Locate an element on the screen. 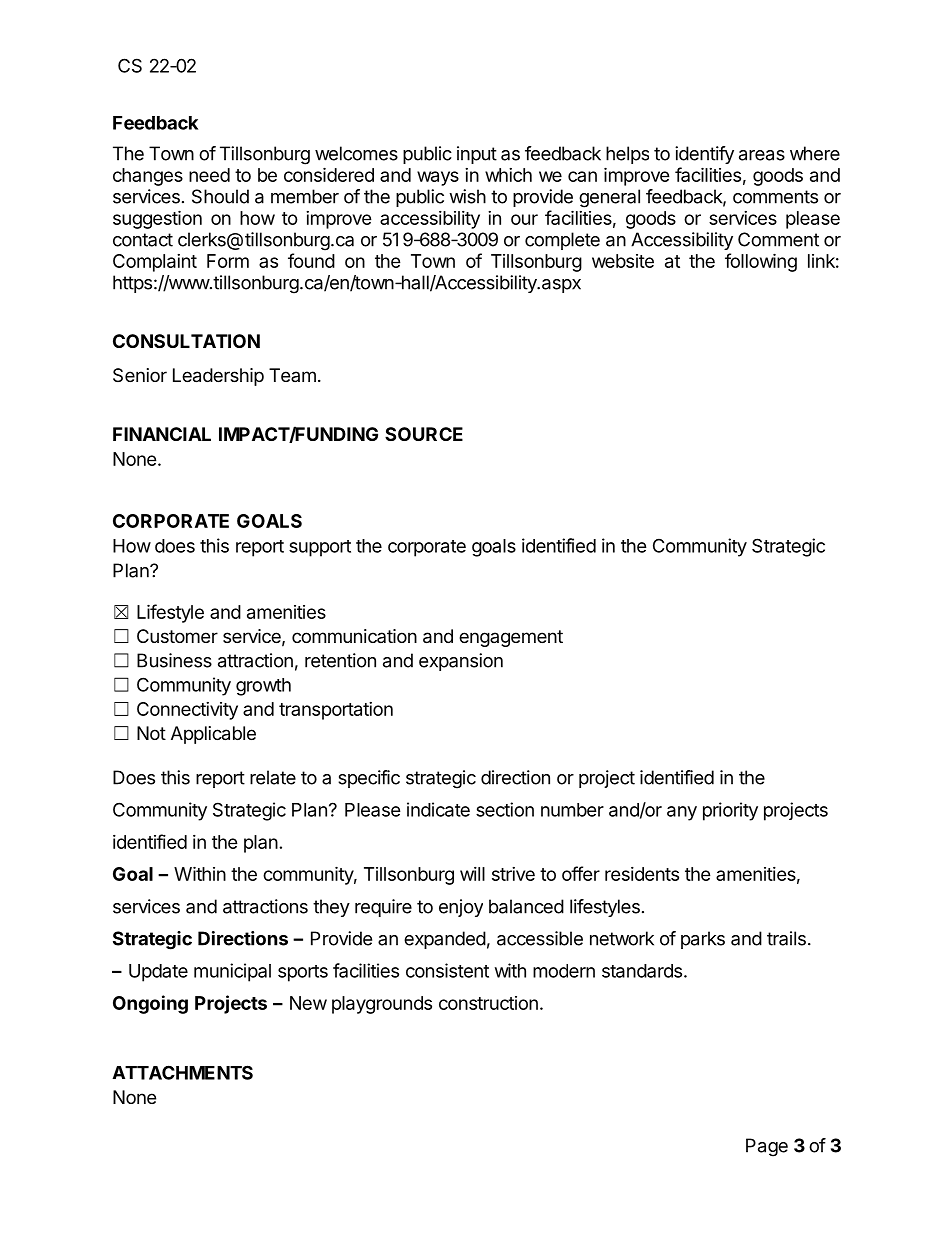 The height and width of the screenshot is (1233, 952). municipal is located at coordinates (232, 972).
